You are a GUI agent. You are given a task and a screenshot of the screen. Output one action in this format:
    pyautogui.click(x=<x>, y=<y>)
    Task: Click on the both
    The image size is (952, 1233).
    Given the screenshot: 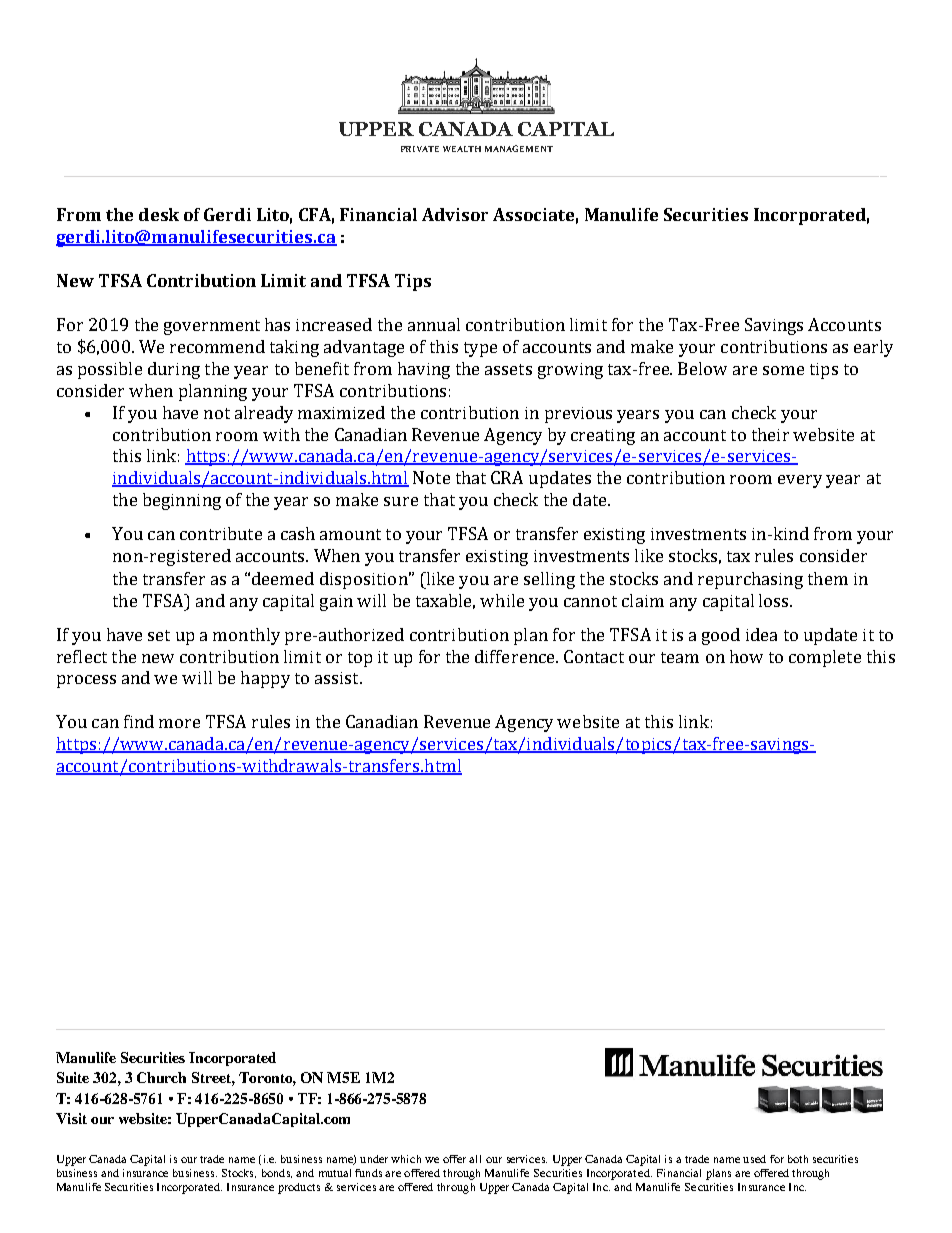 What is the action you would take?
    pyautogui.click(x=798, y=1159)
